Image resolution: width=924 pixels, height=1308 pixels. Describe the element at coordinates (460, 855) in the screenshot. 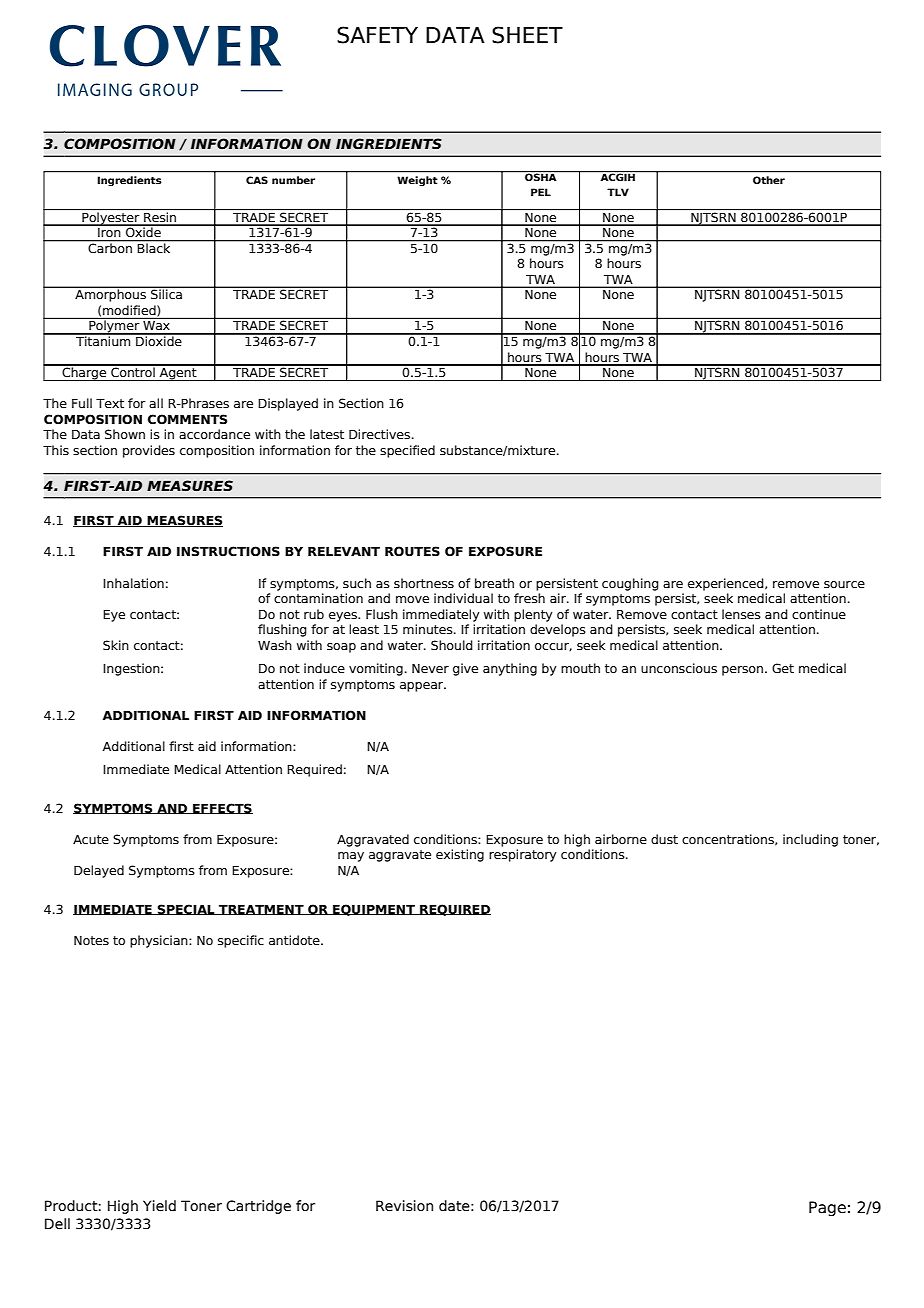

I see `existing` at that location.
